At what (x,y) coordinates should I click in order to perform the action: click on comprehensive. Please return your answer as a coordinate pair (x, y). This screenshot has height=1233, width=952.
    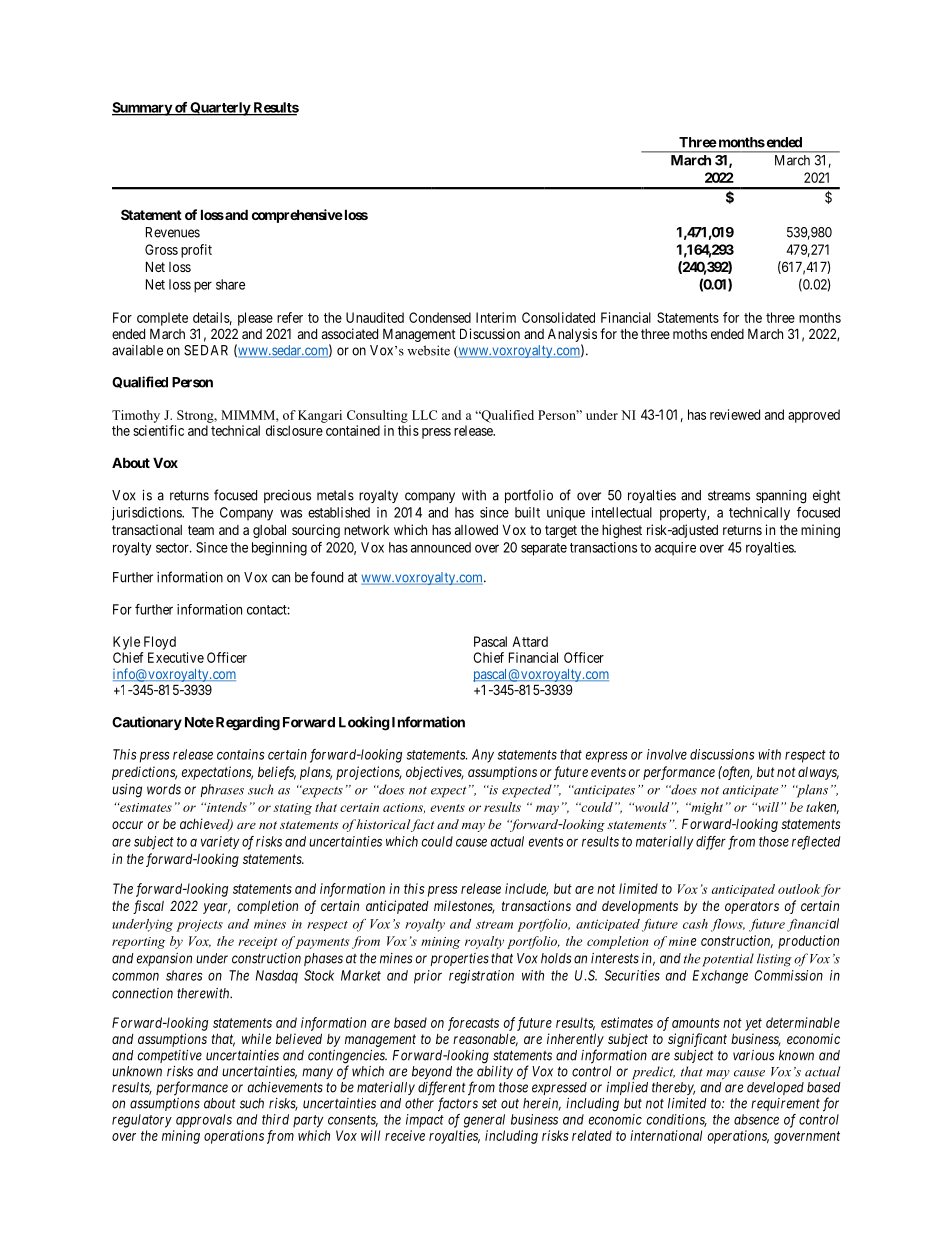
    Looking at the image, I should click on (297, 216).
